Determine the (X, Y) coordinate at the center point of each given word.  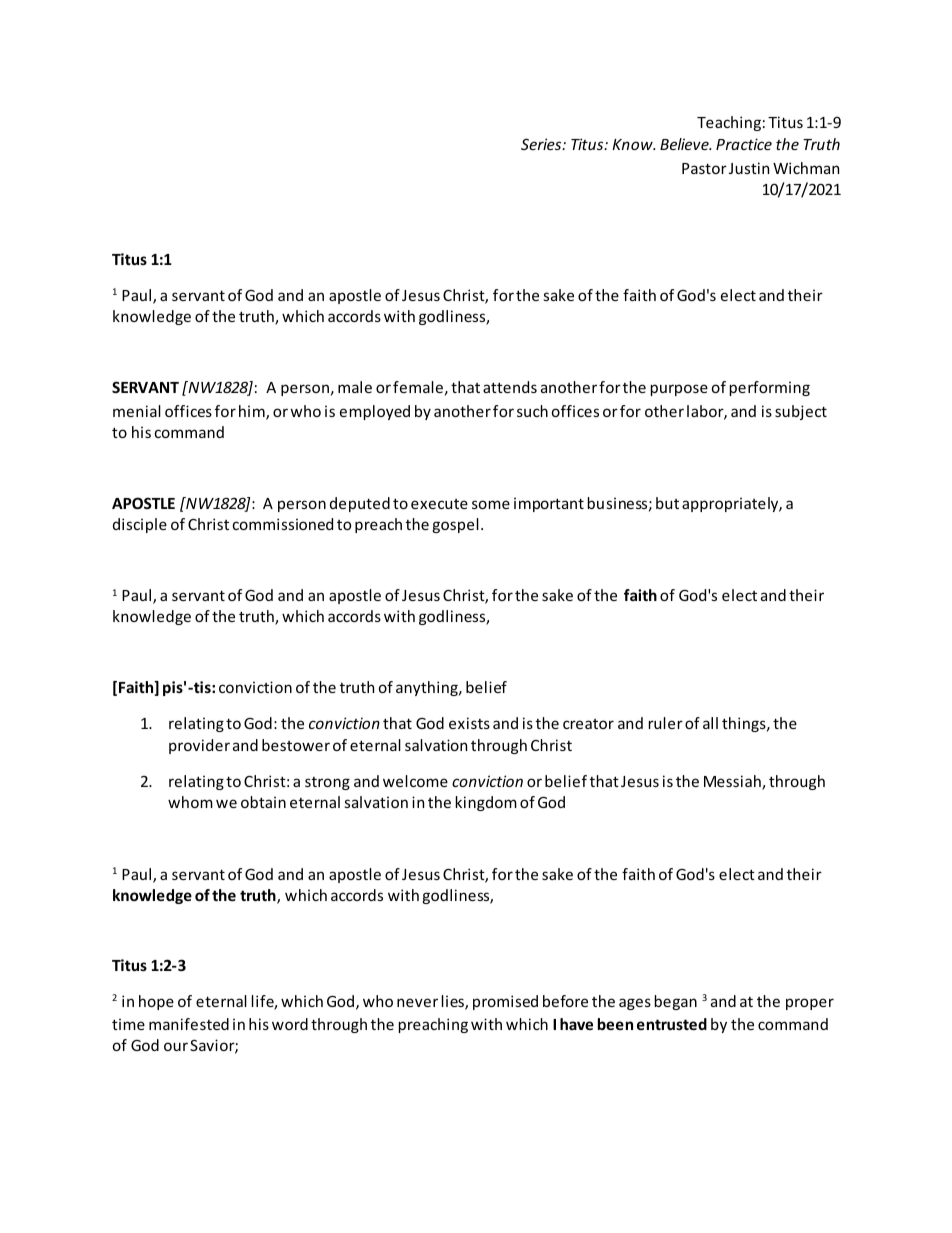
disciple (140, 525)
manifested (189, 1024)
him (253, 412)
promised (505, 1002)
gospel (455, 525)
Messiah (733, 782)
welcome (415, 781)
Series (542, 144)
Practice (744, 144)
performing (770, 388)
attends (510, 387)
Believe (685, 144)
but (667, 503)
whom (190, 802)
